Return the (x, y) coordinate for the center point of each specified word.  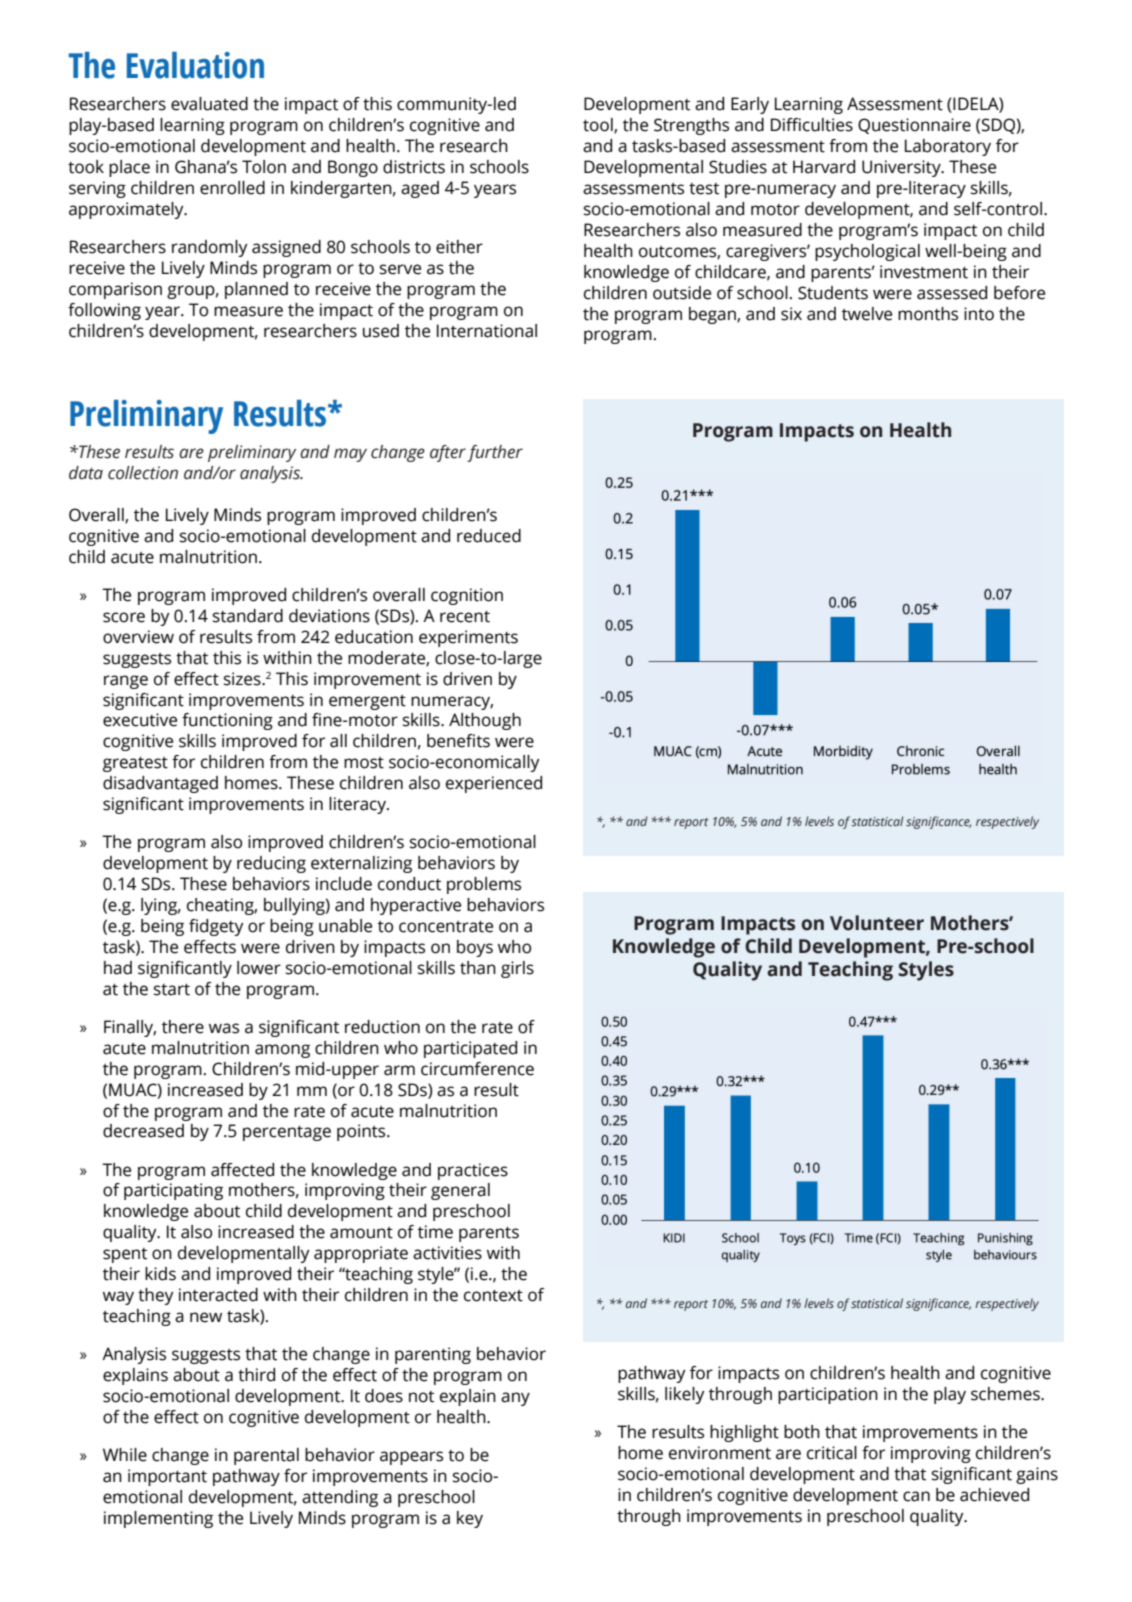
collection (143, 473)
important (167, 1477)
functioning (227, 721)
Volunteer (877, 923)
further (495, 453)
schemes (1006, 1394)
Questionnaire (914, 126)
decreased (143, 1131)
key (470, 1519)
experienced (494, 784)
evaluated (209, 104)
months (928, 314)
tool (599, 126)
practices (473, 1171)
